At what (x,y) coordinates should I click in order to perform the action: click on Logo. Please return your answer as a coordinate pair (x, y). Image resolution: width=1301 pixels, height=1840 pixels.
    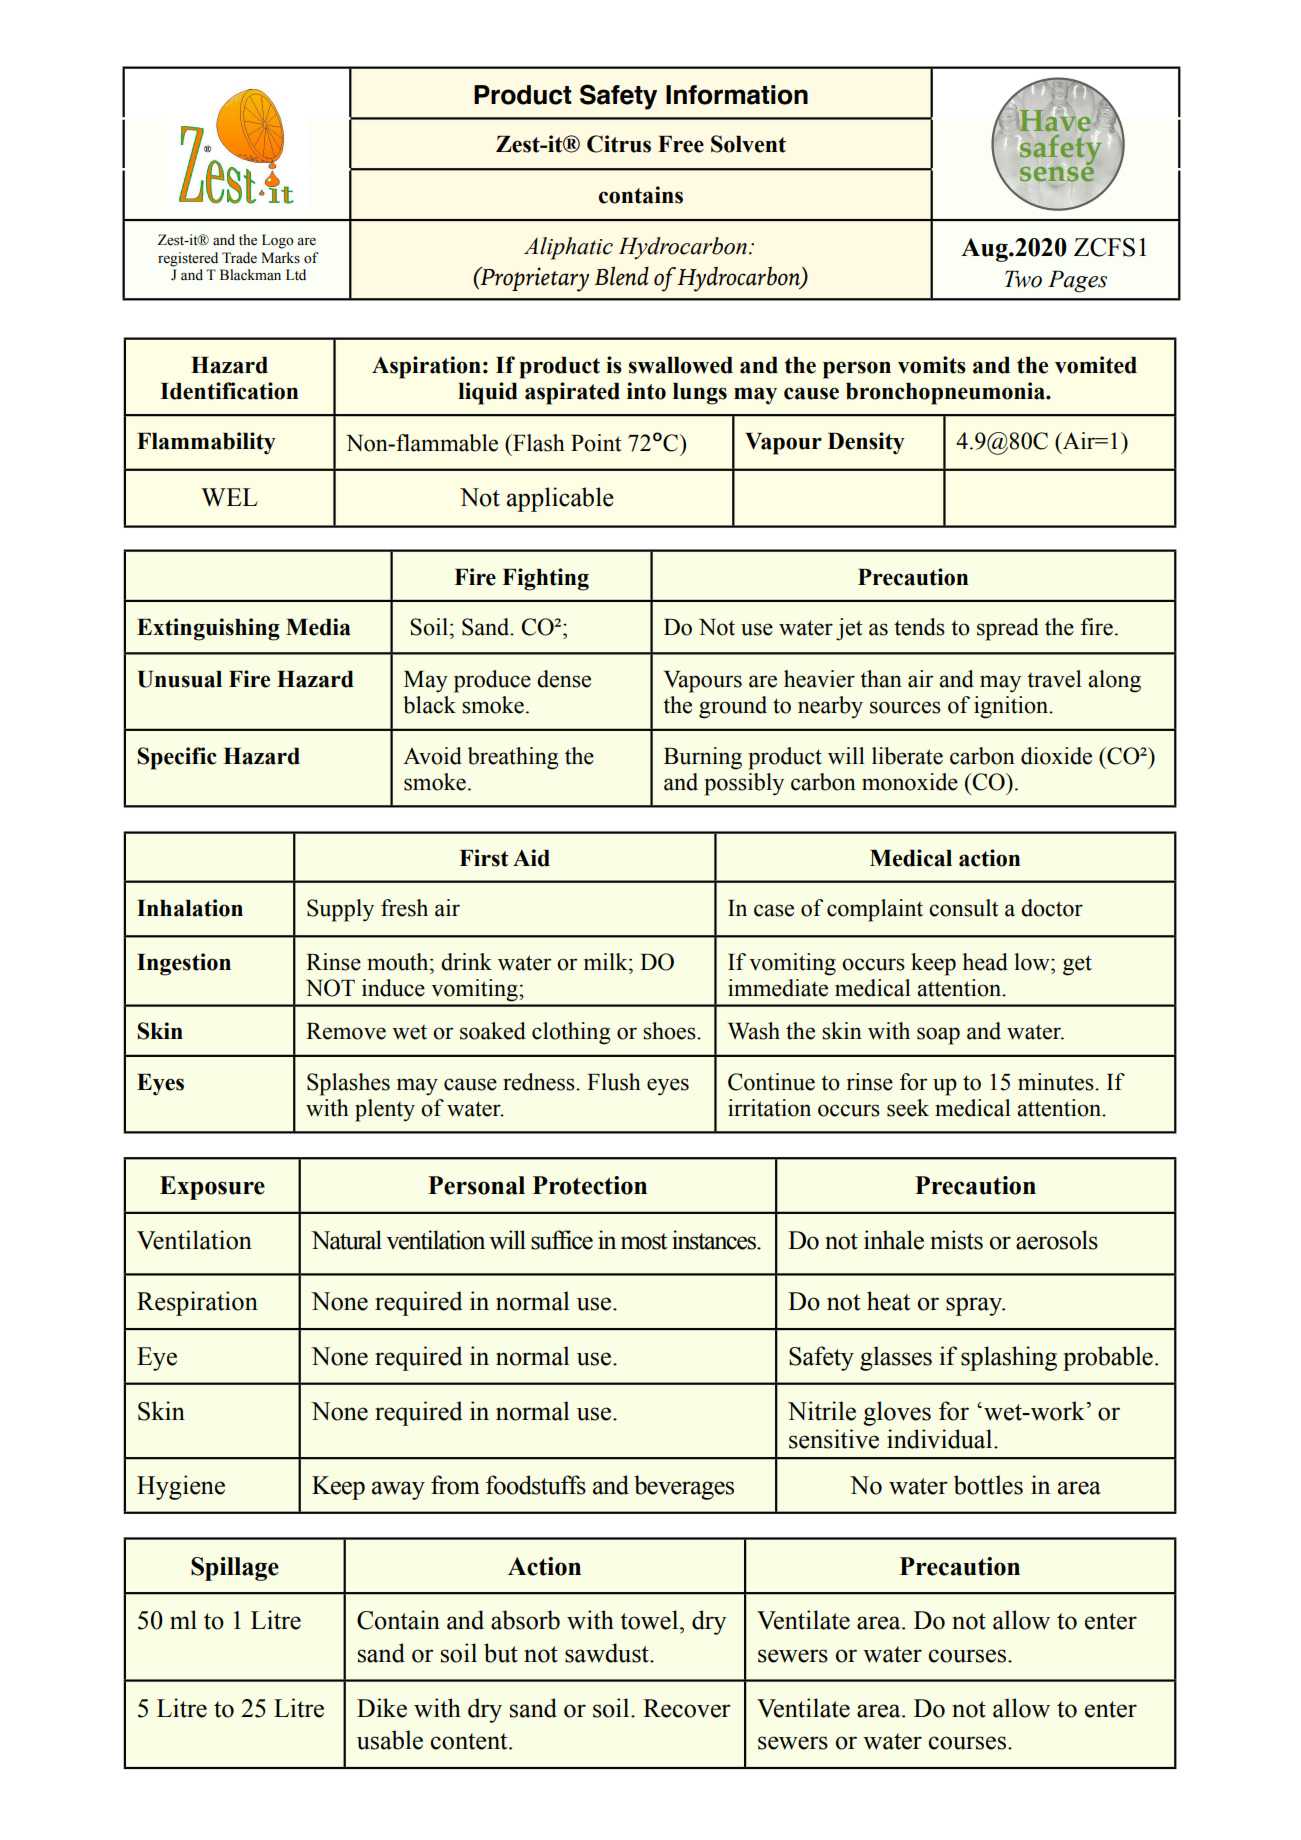
    Looking at the image, I should click on (278, 241).
